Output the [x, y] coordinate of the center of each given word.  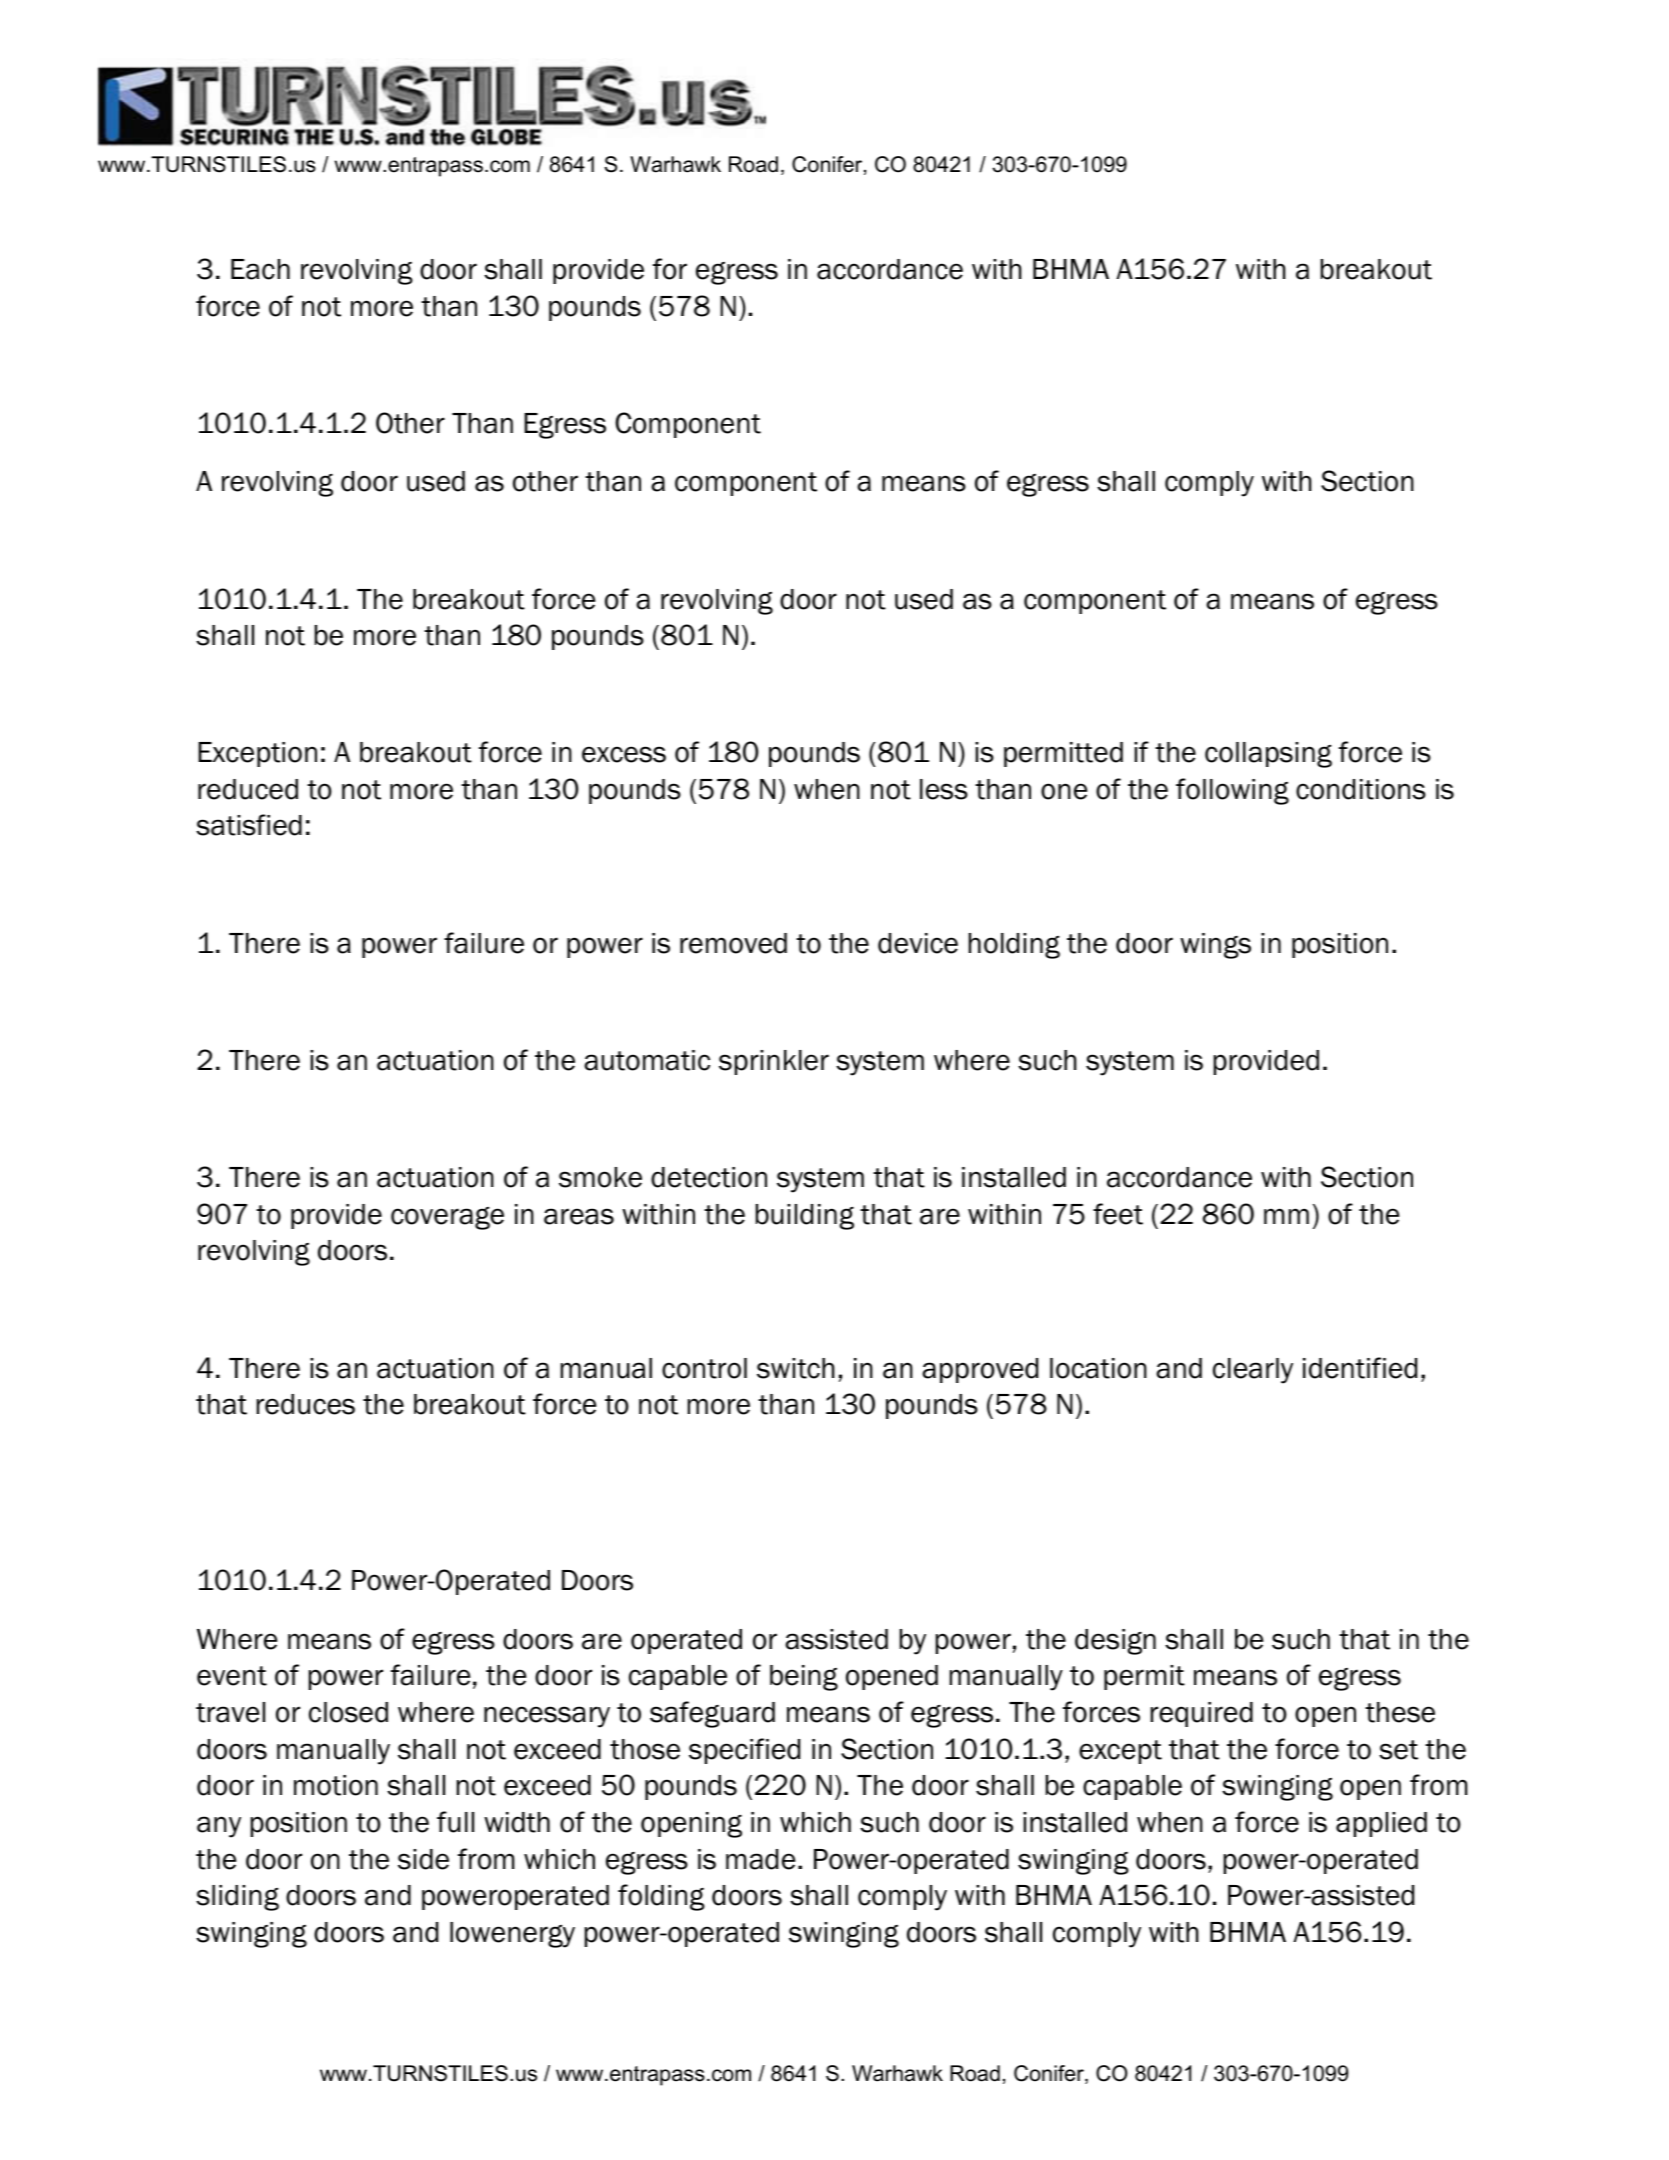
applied [1381, 1824]
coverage [447, 1218]
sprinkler [774, 1062]
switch [796, 1368]
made [760, 1859]
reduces [306, 1404]
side [423, 1859]
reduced [248, 789]
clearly [1253, 1371]
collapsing [1268, 755]
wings [1215, 946]
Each [260, 269]
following [1232, 791]
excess [624, 754]
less [944, 789]
